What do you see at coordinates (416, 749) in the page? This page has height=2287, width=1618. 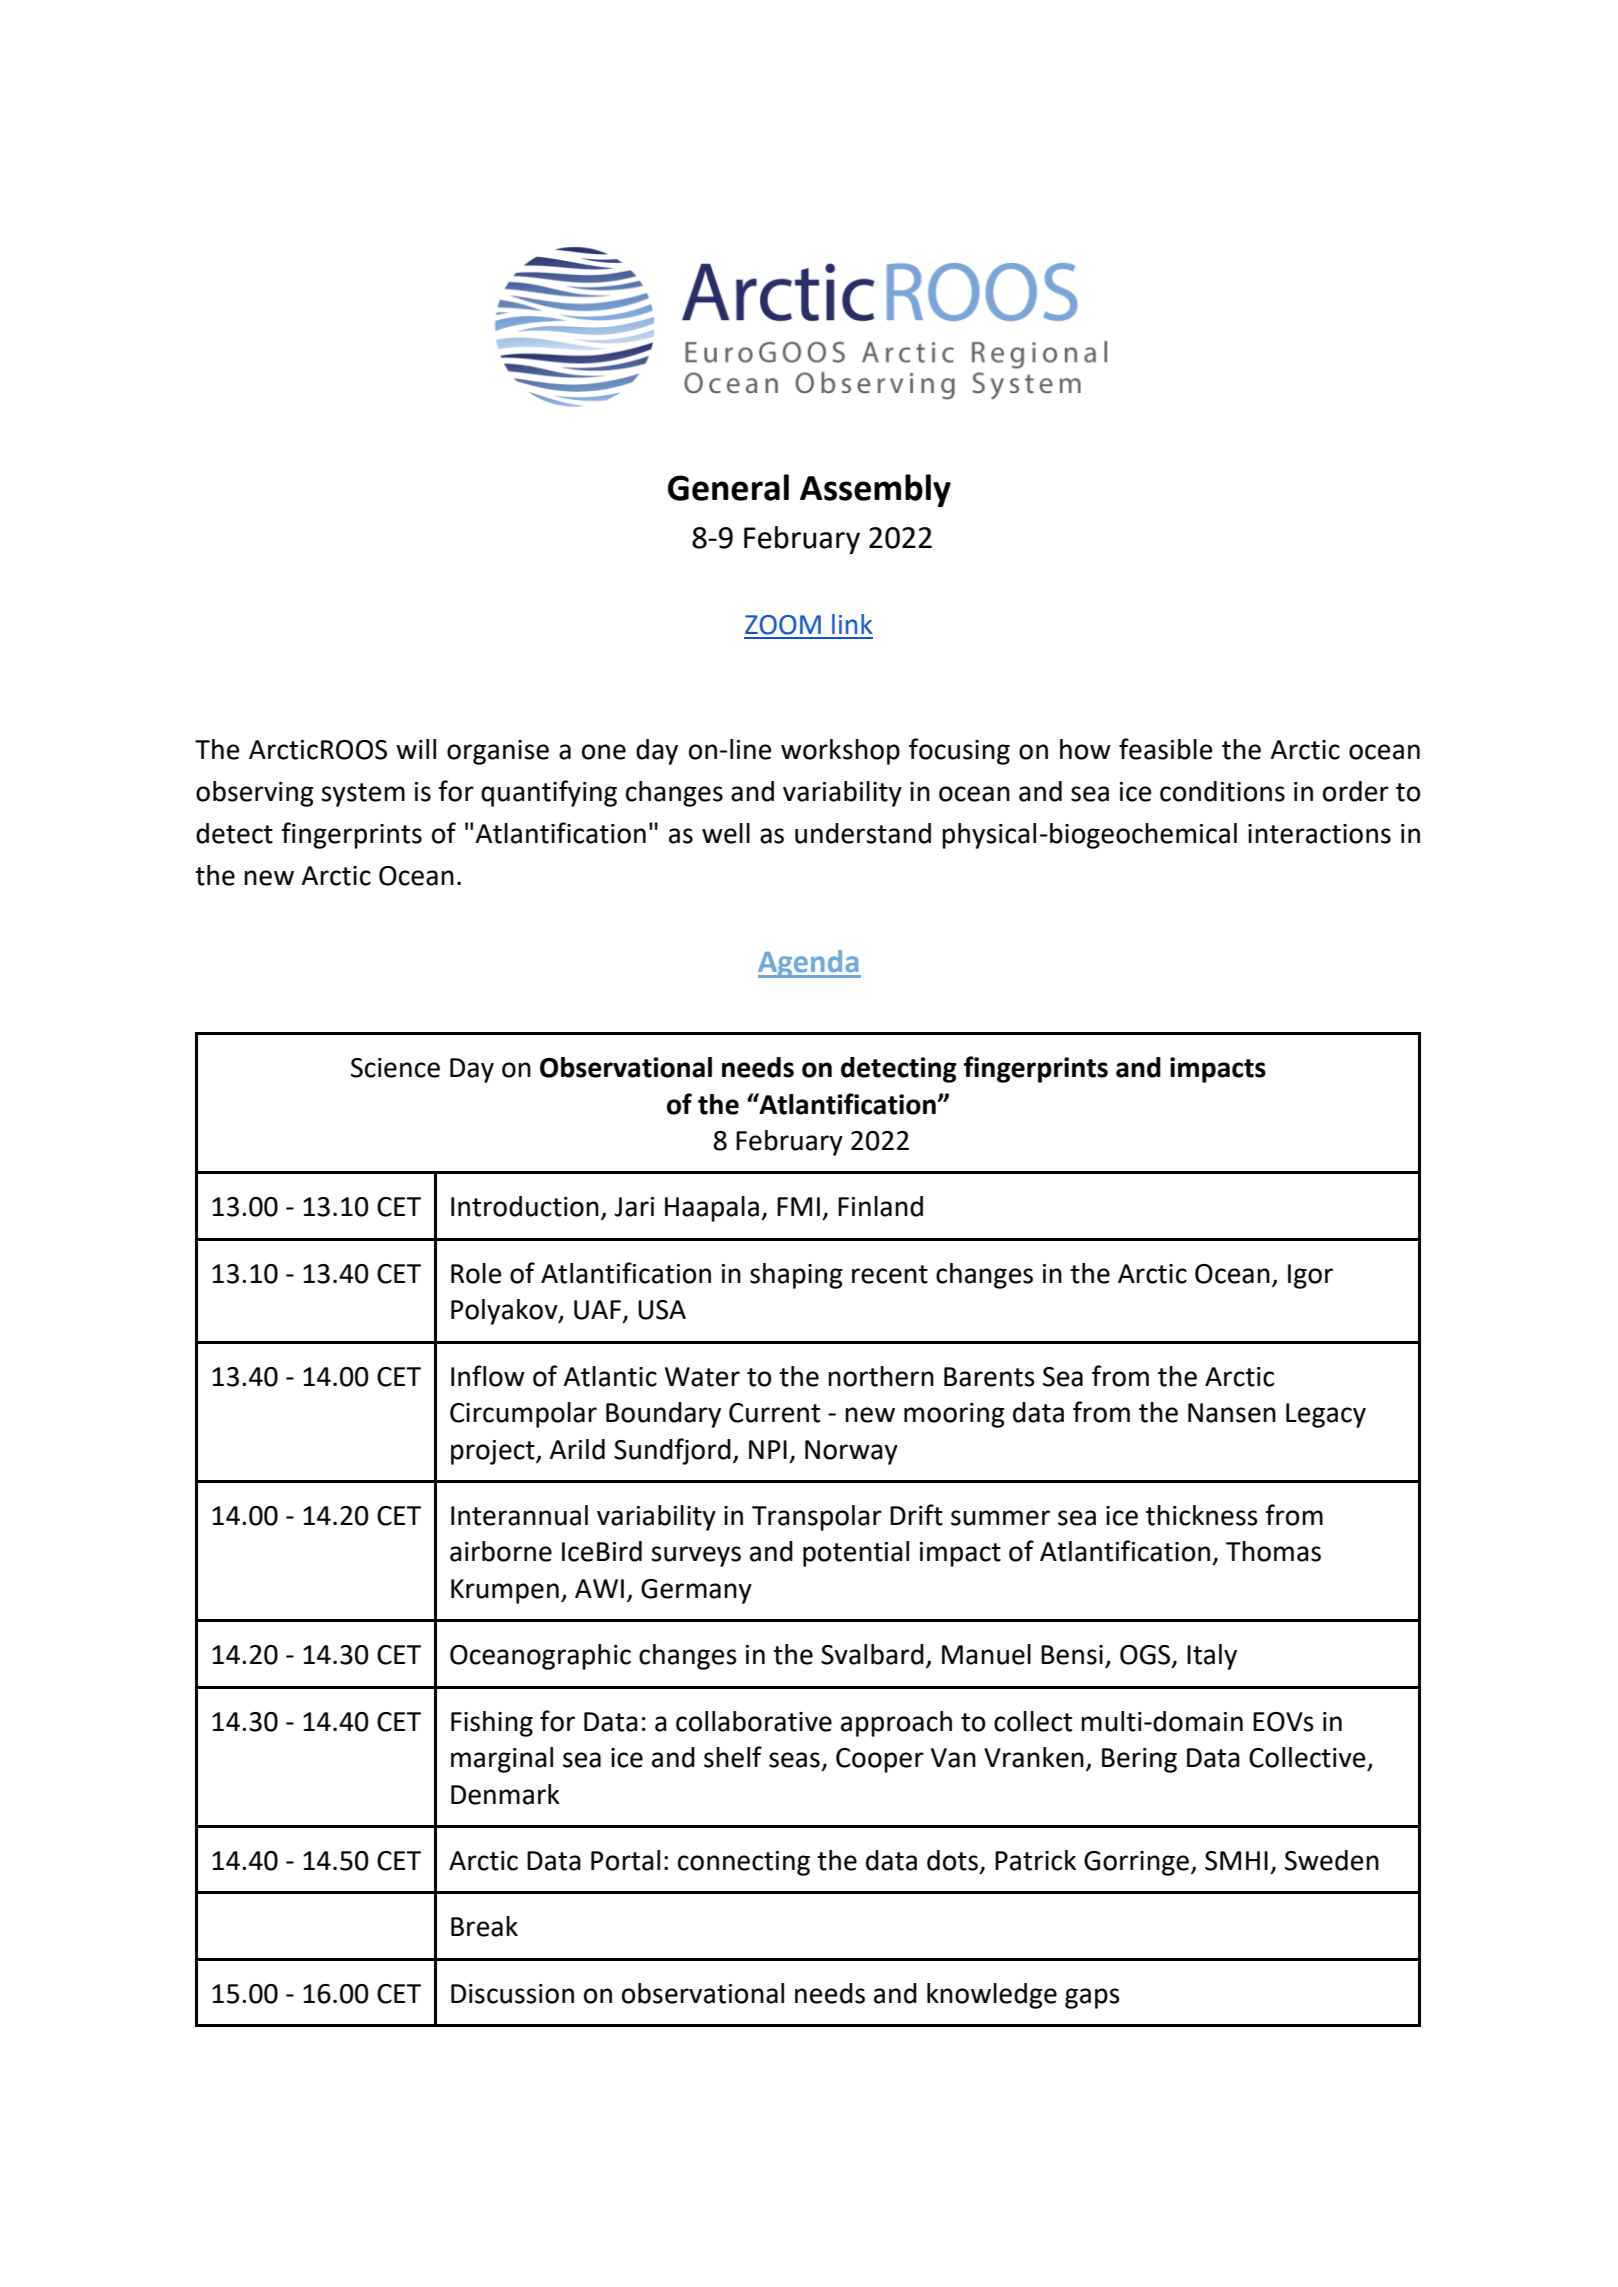 I see `will` at bounding box center [416, 749].
